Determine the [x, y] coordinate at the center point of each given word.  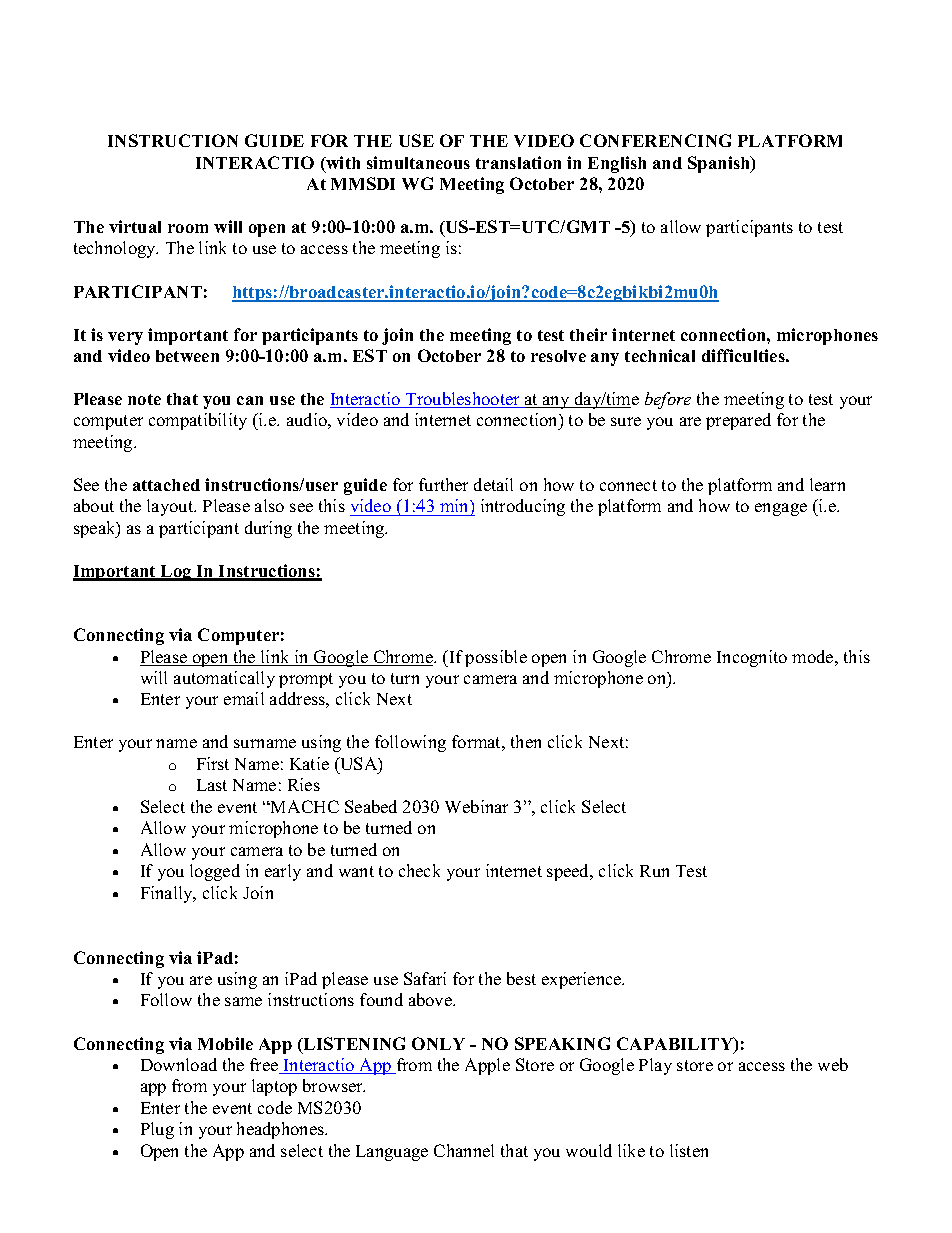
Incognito [752, 658]
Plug [157, 1130]
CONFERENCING [655, 140]
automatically [224, 679]
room [188, 228]
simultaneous [418, 162]
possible [496, 658]
